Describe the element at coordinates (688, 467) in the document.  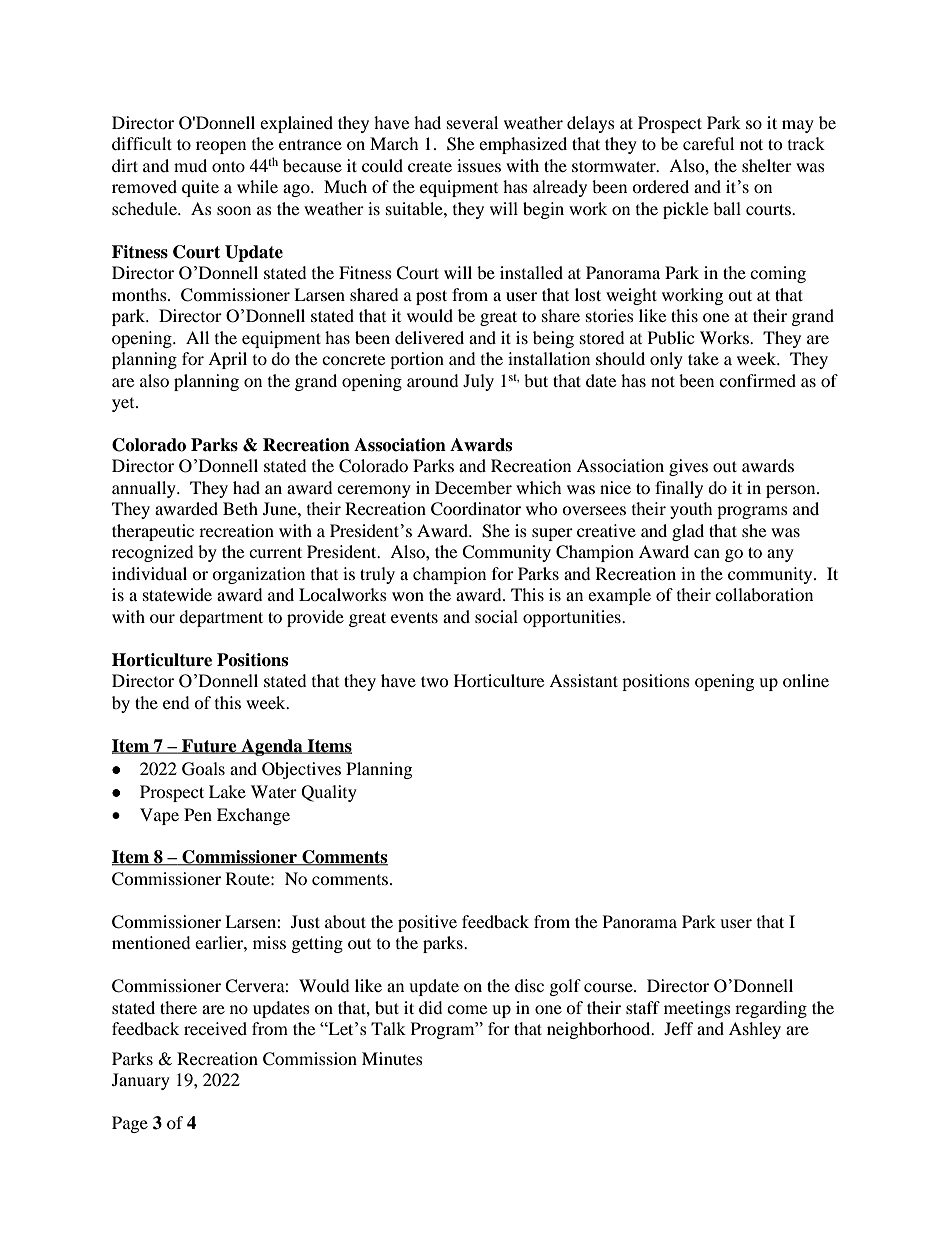
I see `gives` at that location.
